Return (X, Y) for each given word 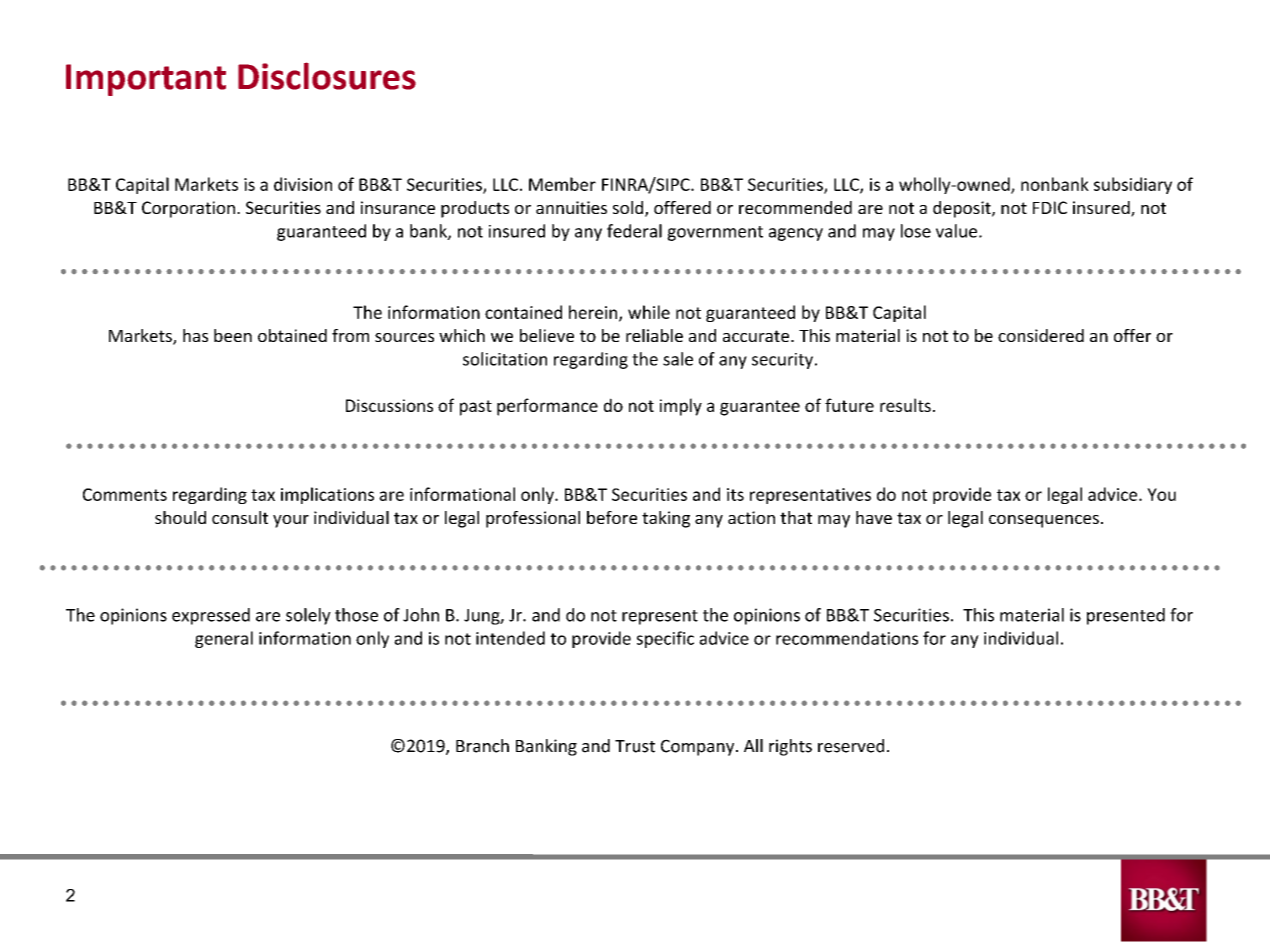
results (905, 405)
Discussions (389, 405)
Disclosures (327, 76)
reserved (851, 746)
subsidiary (1133, 185)
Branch (482, 746)
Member (562, 184)
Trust (635, 746)
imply (681, 407)
